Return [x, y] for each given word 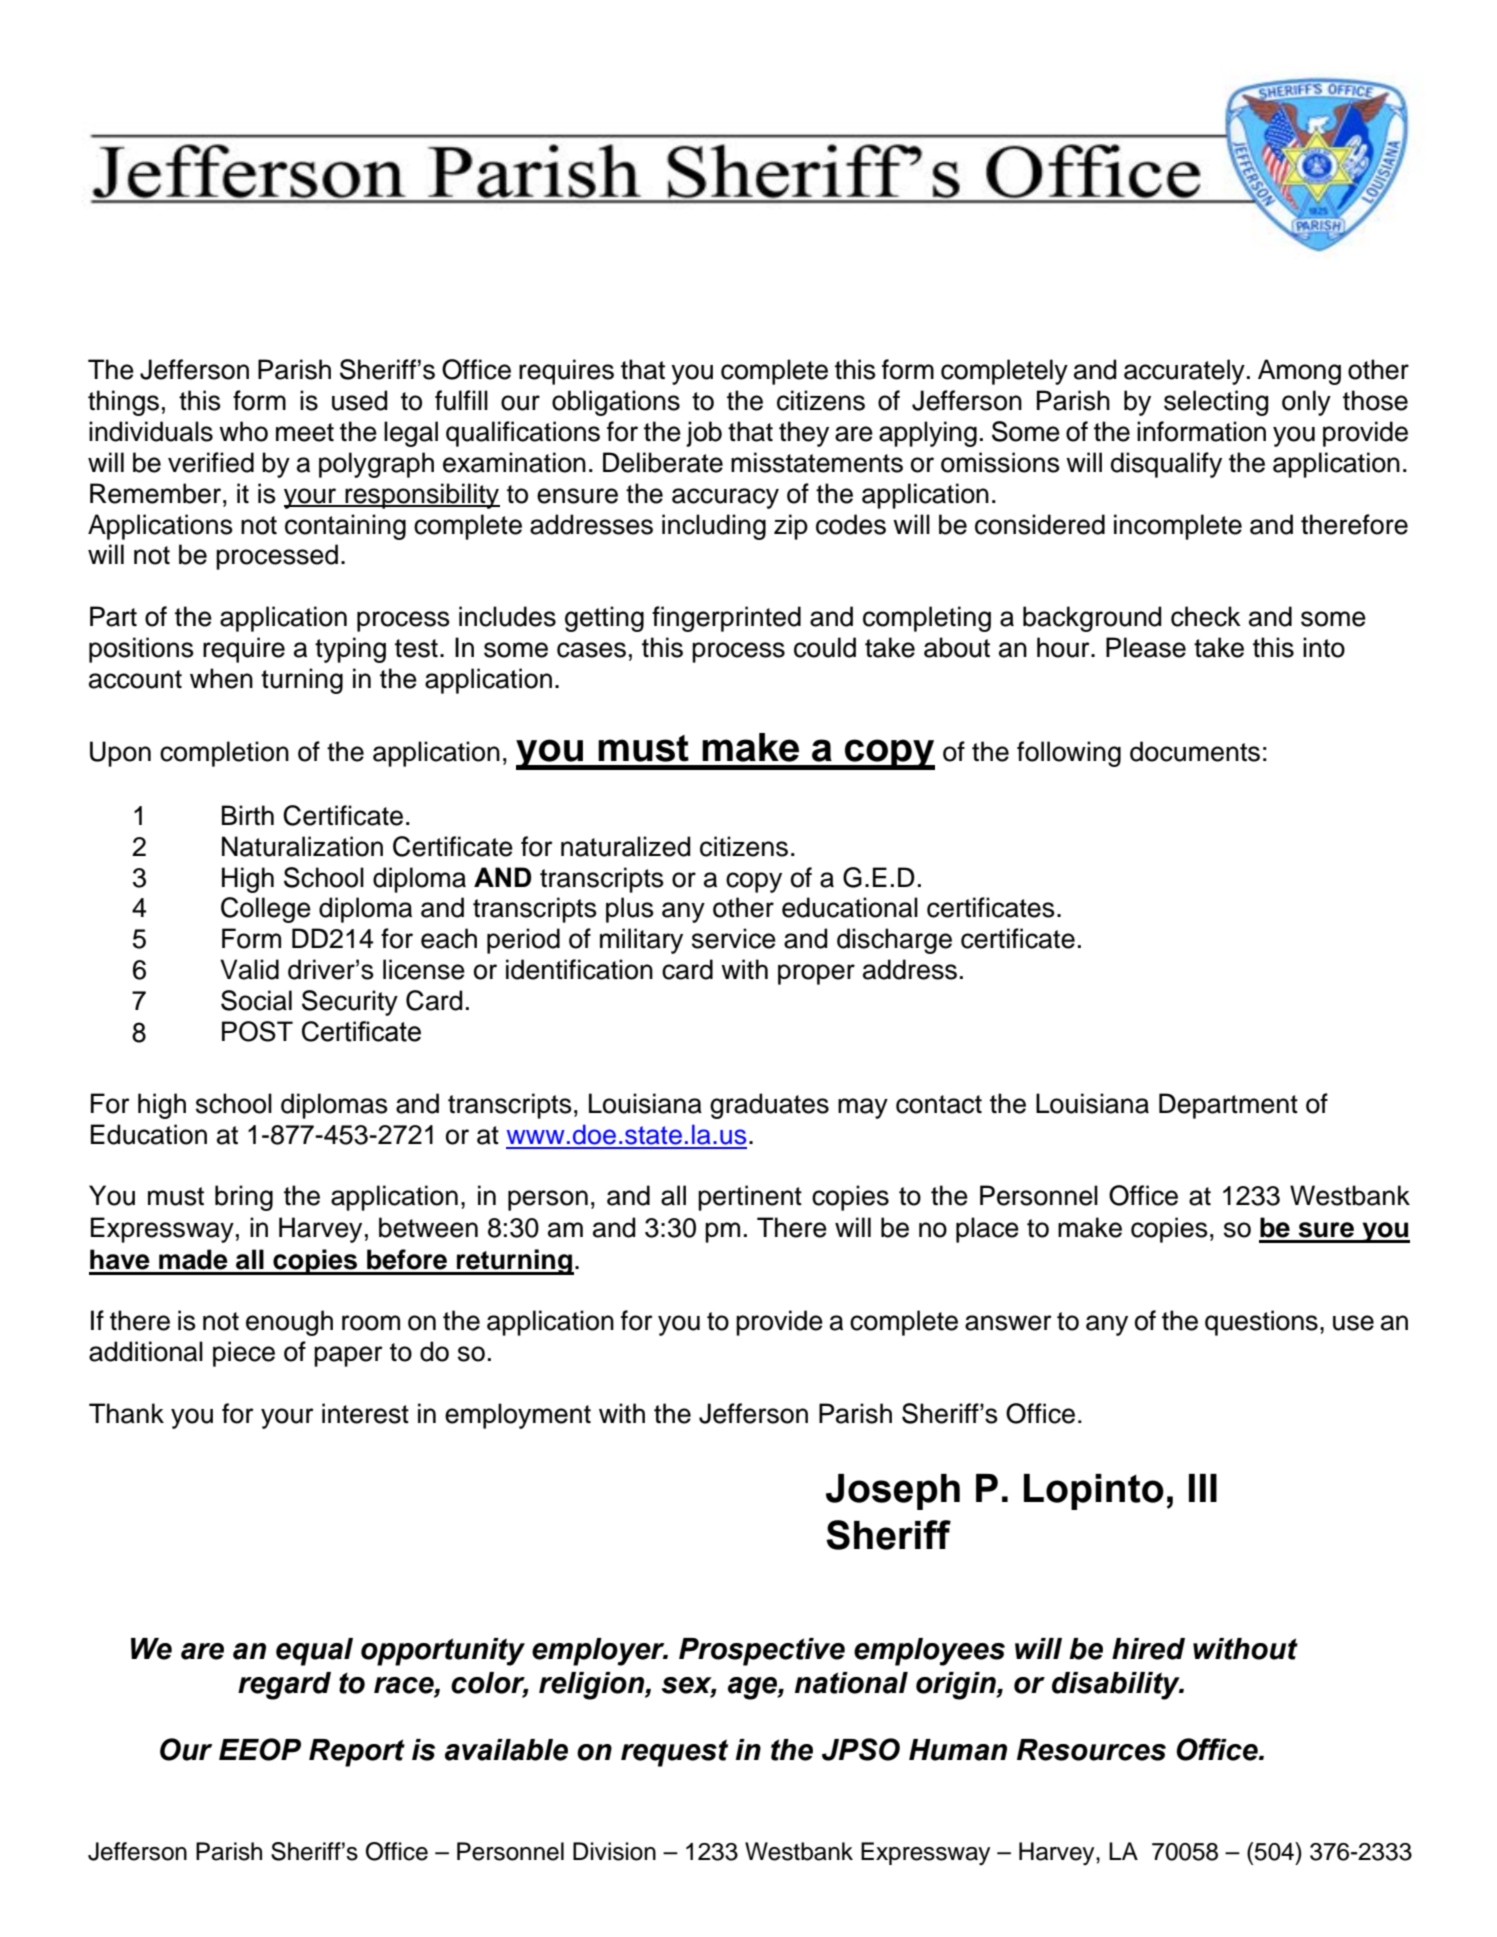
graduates [769, 1106]
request [674, 1753]
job [704, 434]
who [243, 431]
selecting [1216, 403]
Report [357, 1753]
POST [257, 1031]
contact [939, 1104]
